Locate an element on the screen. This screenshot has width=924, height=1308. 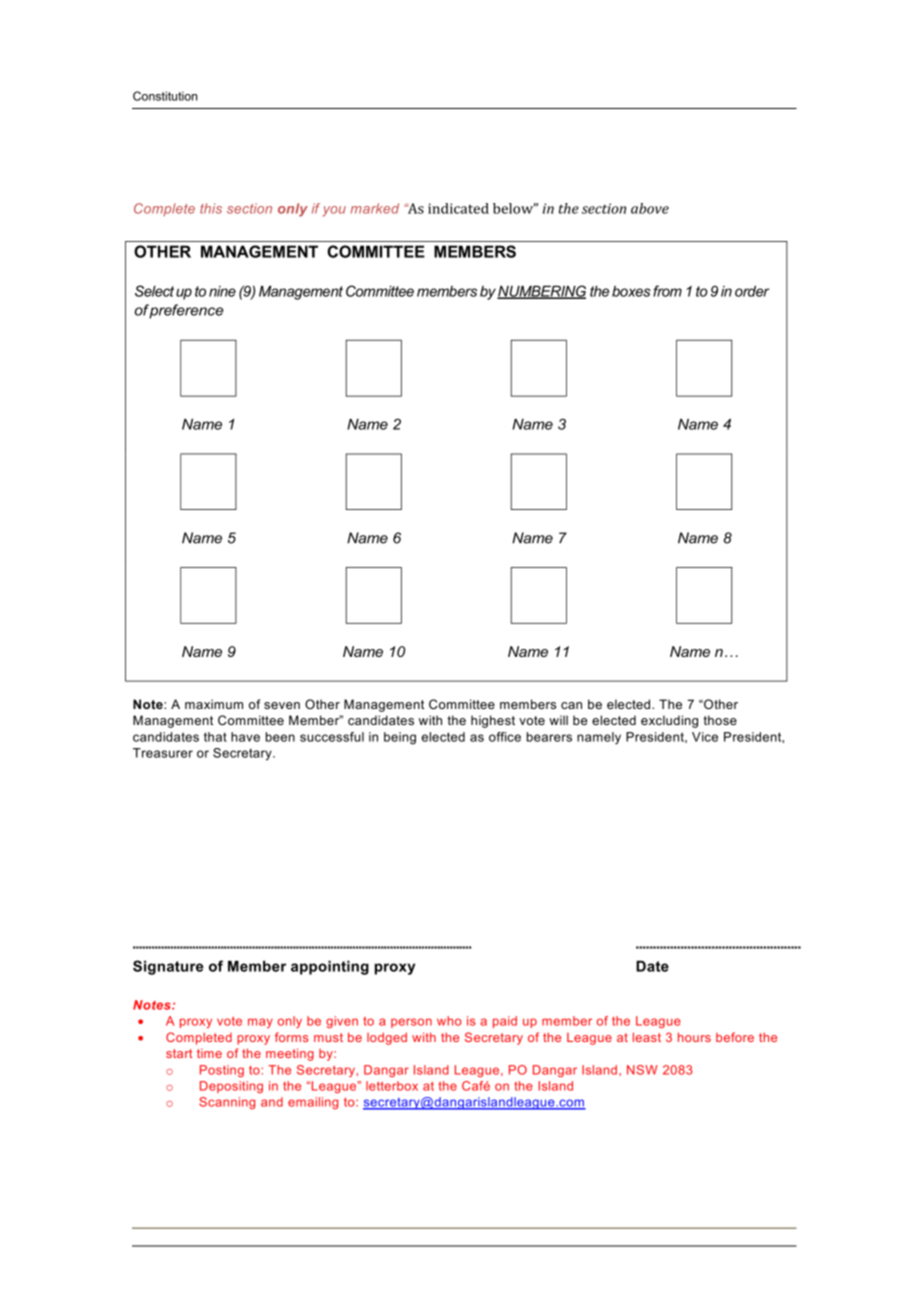
Vice is located at coordinates (705, 737).
